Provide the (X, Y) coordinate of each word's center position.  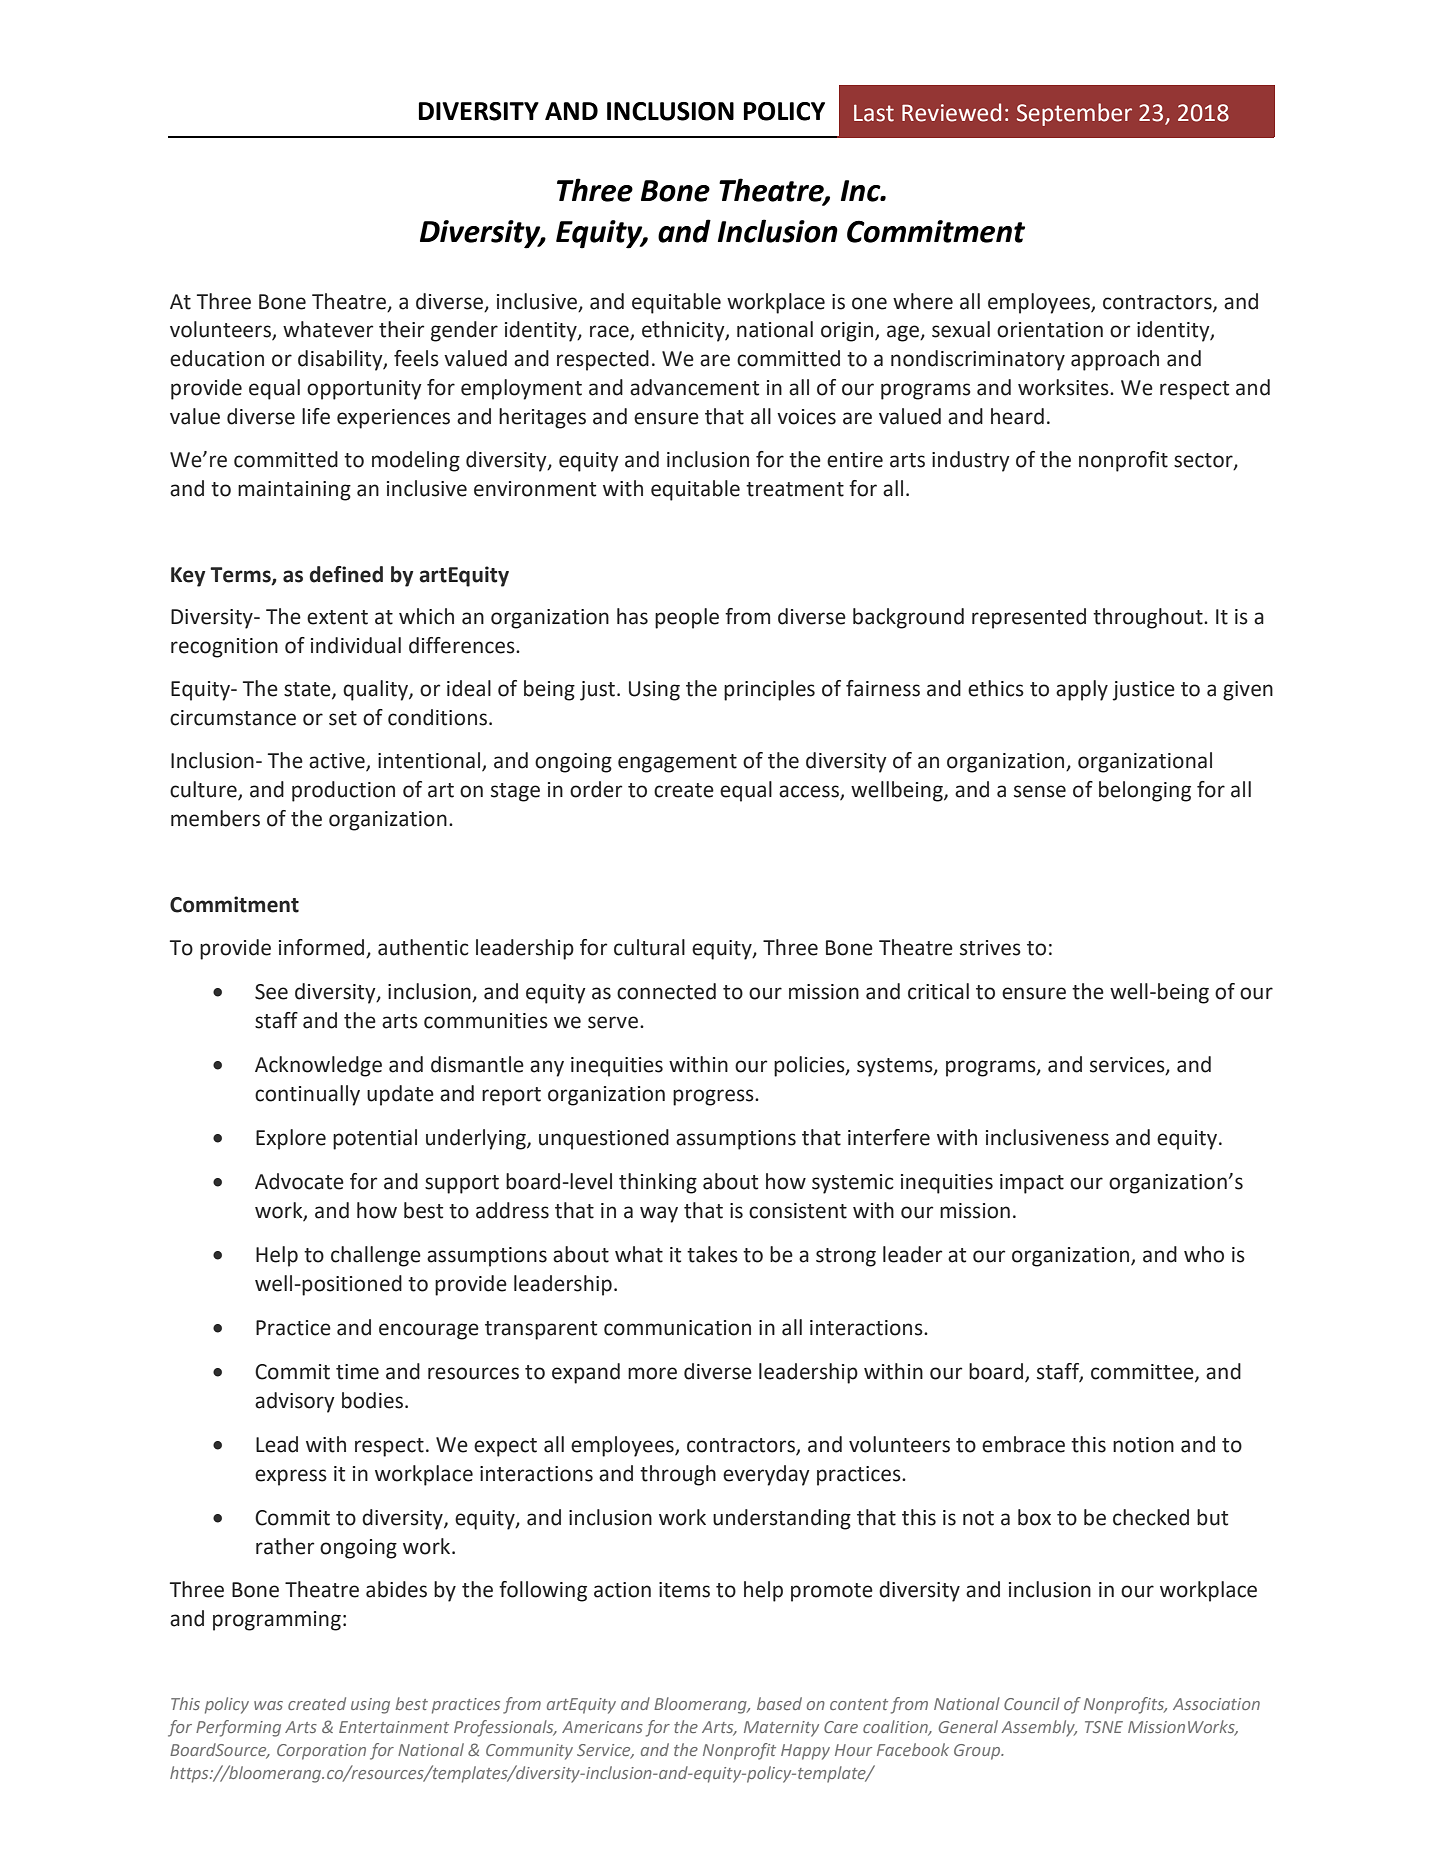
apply (1082, 690)
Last (874, 113)
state (308, 690)
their (401, 329)
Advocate (299, 1181)
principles (769, 690)
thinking (658, 1183)
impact (1032, 1184)
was (268, 1705)
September (1074, 114)
